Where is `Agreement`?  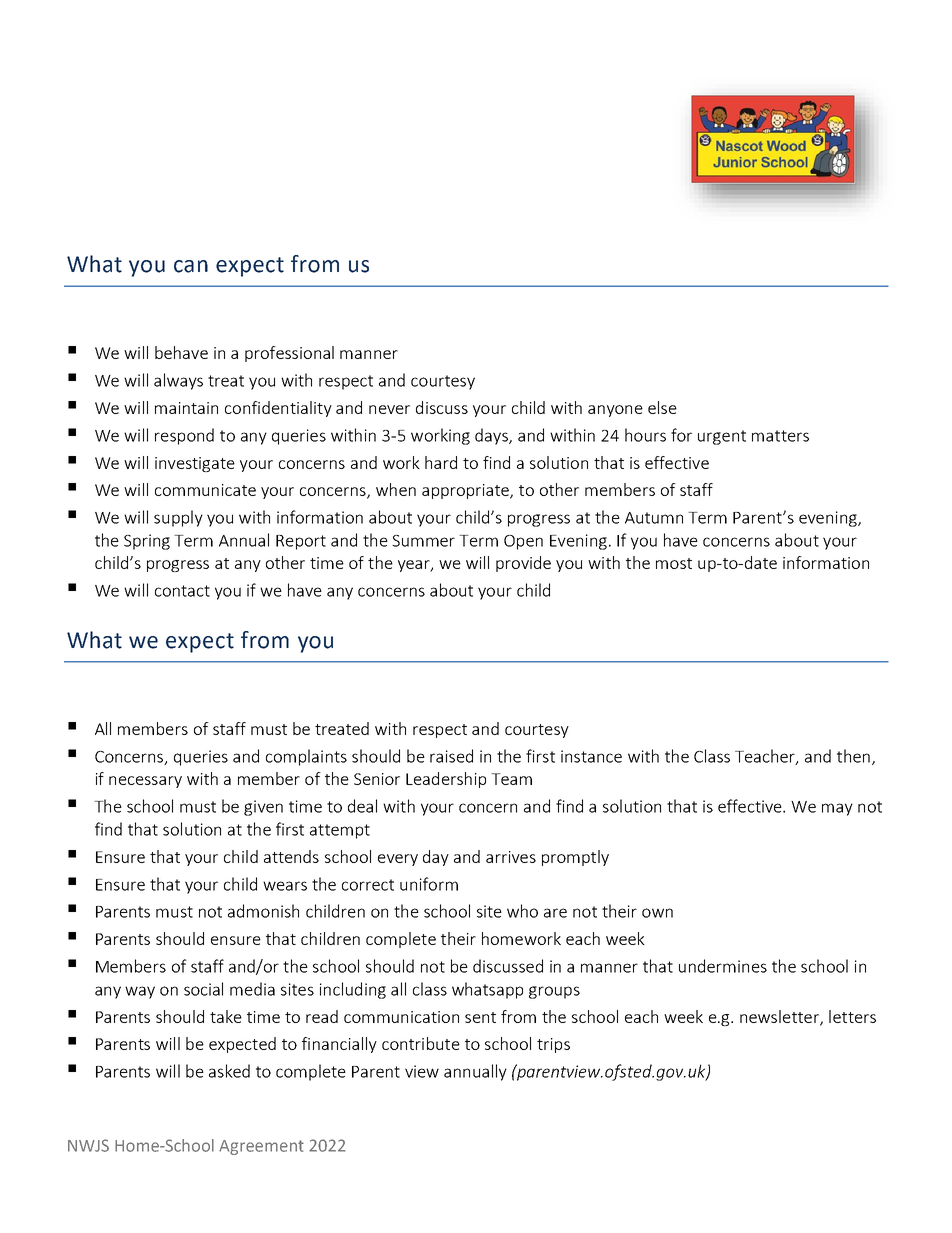 Agreement is located at coordinates (261, 1147).
